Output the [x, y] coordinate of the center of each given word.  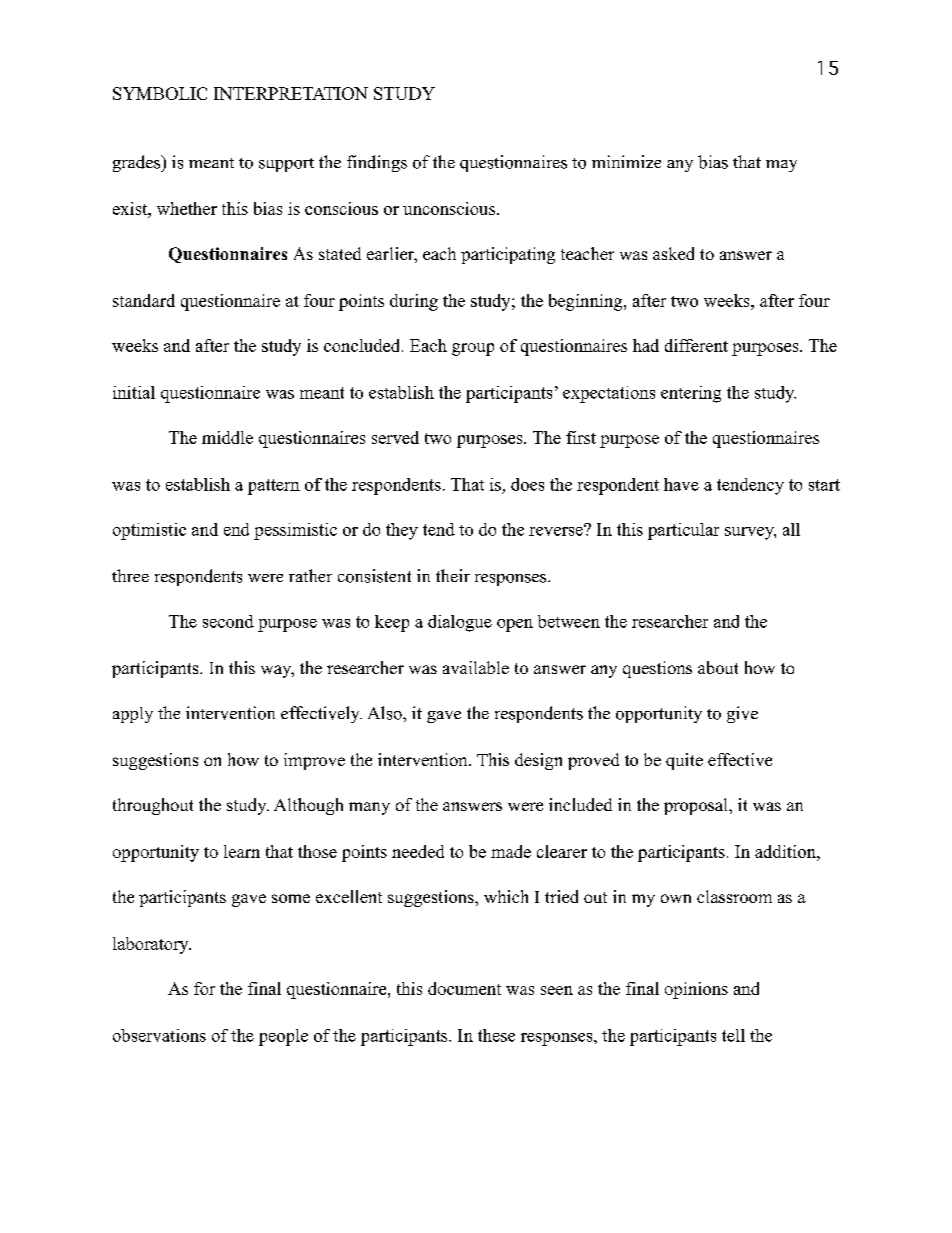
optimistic [149, 531]
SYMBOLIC [160, 93]
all [791, 529]
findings [377, 163]
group [473, 349]
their [453, 575]
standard [144, 300]
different [696, 345]
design [538, 761]
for [204, 988]
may [781, 166]
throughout [153, 806]
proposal [697, 806]
